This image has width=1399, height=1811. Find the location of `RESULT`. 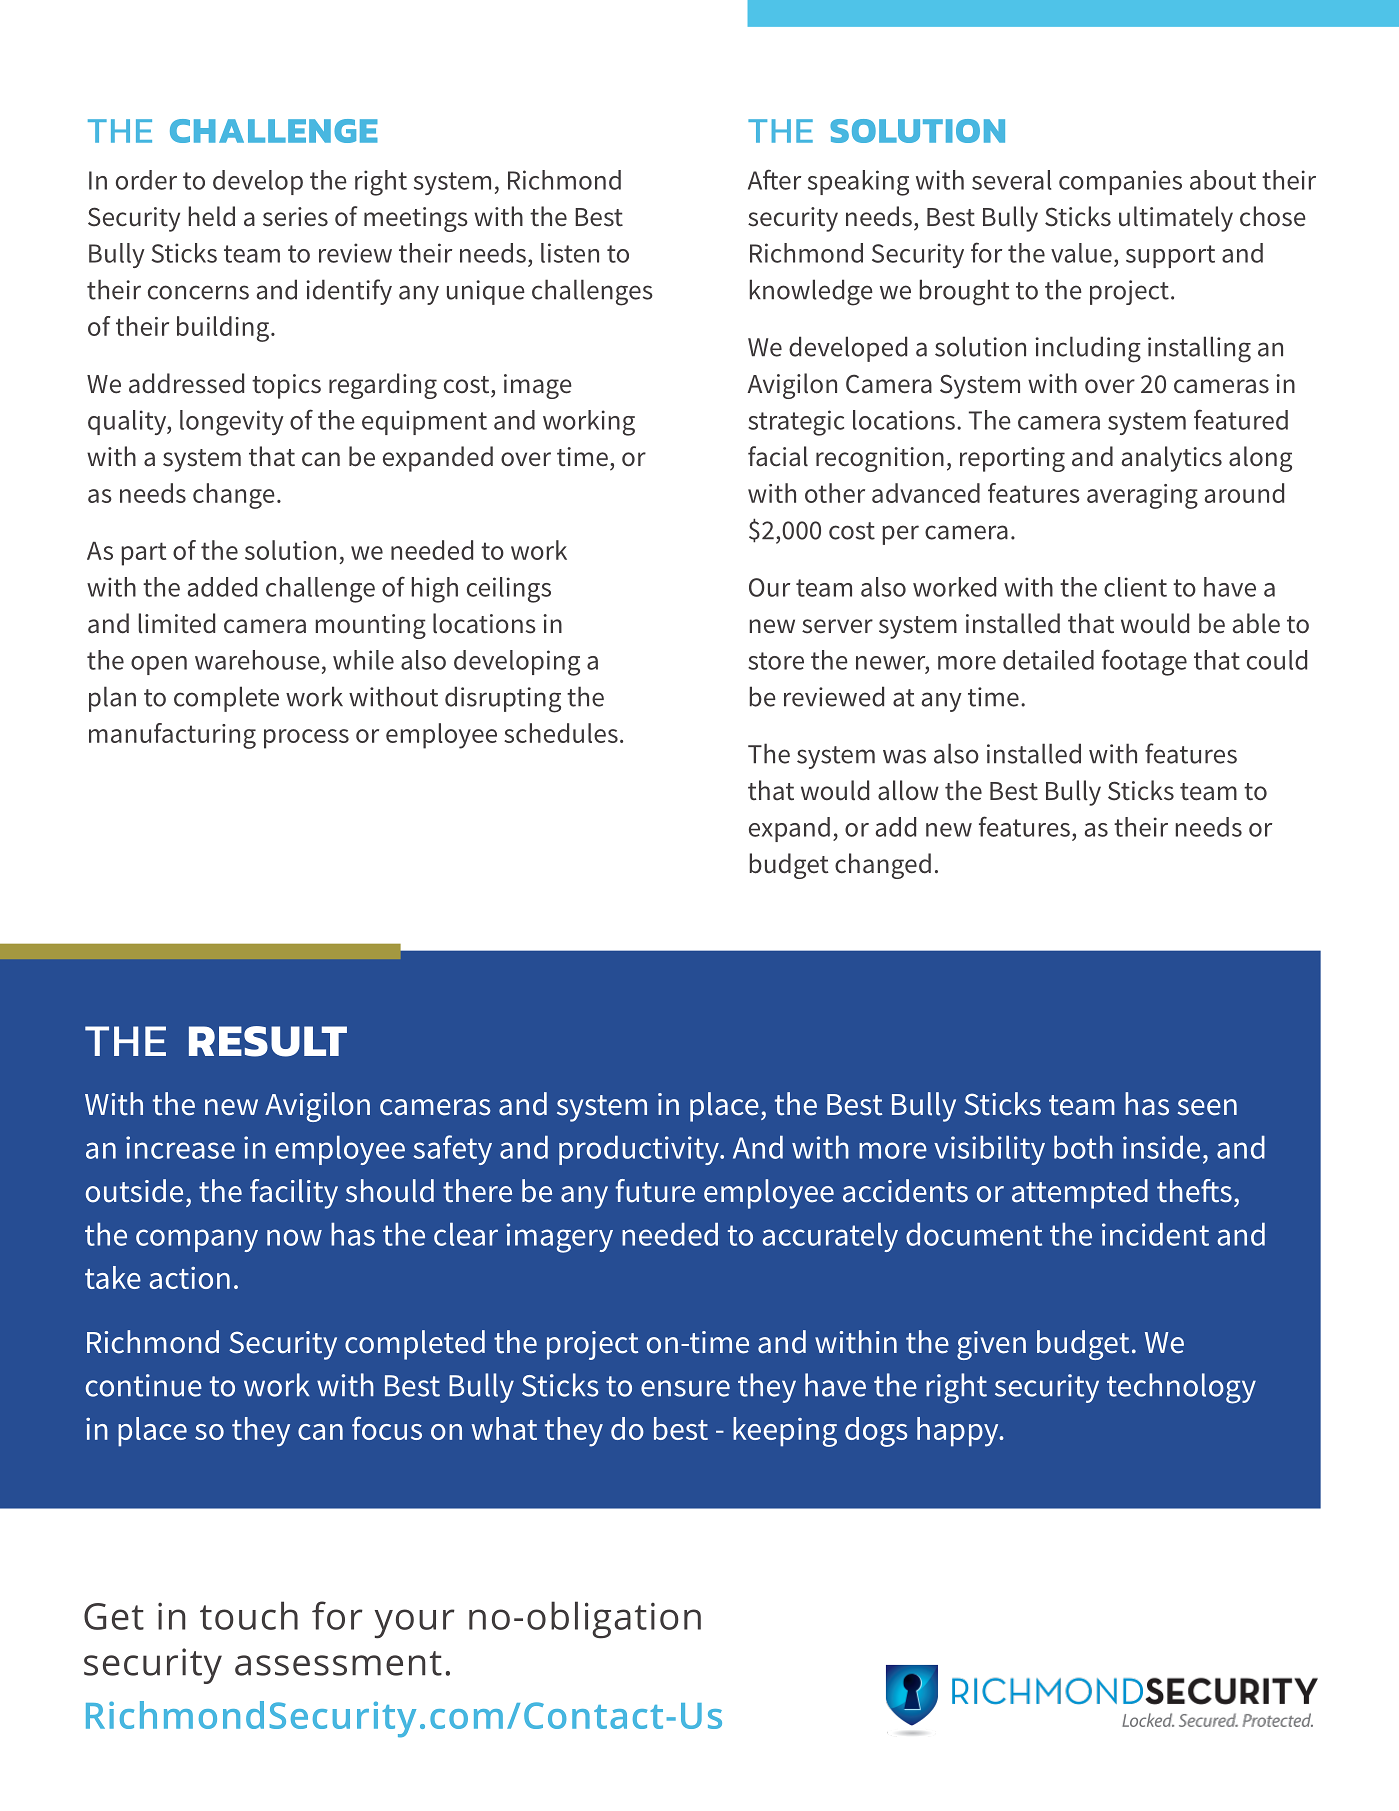

RESULT is located at coordinates (268, 1041).
